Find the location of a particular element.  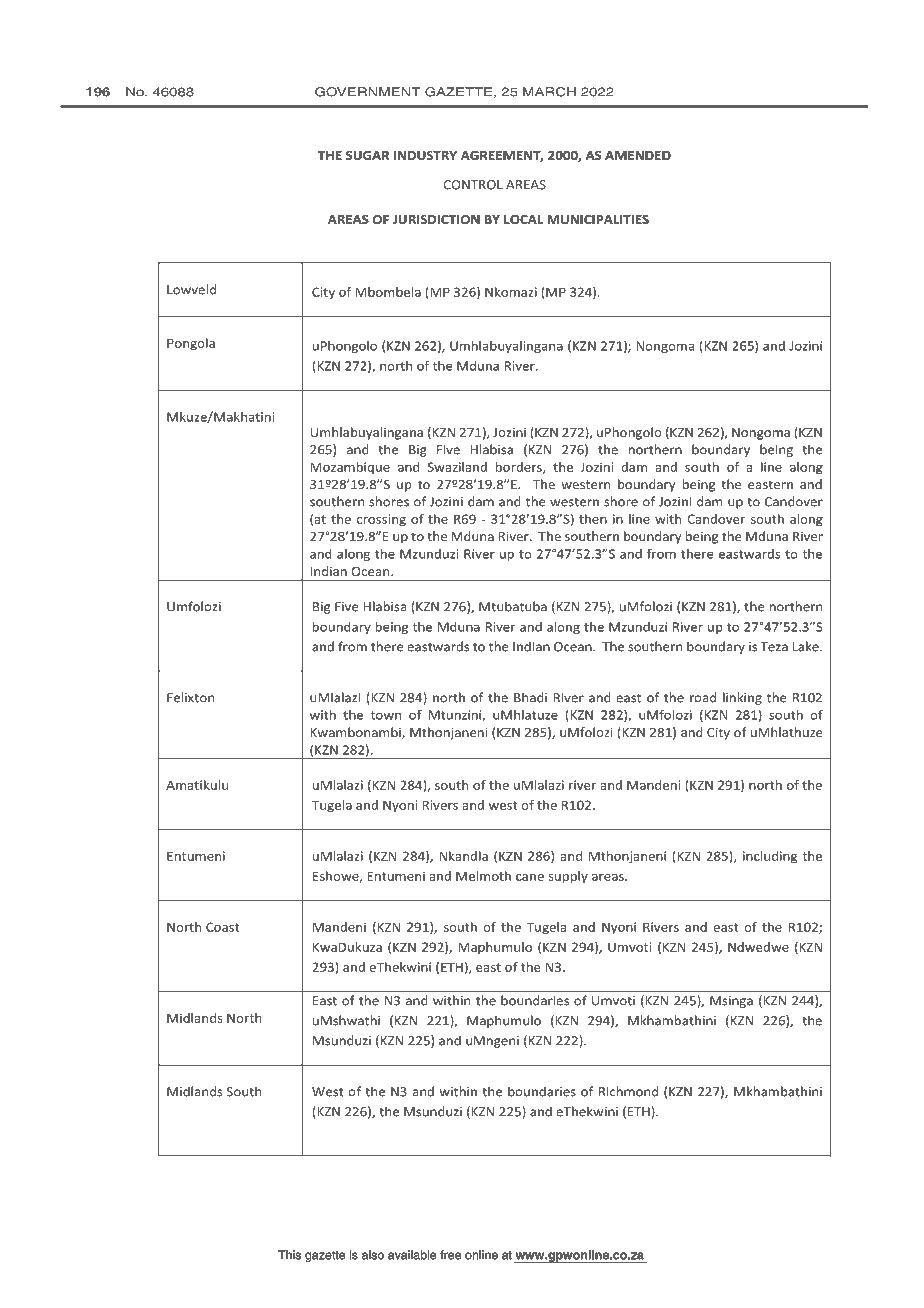

This is located at coordinates (289, 1255).
